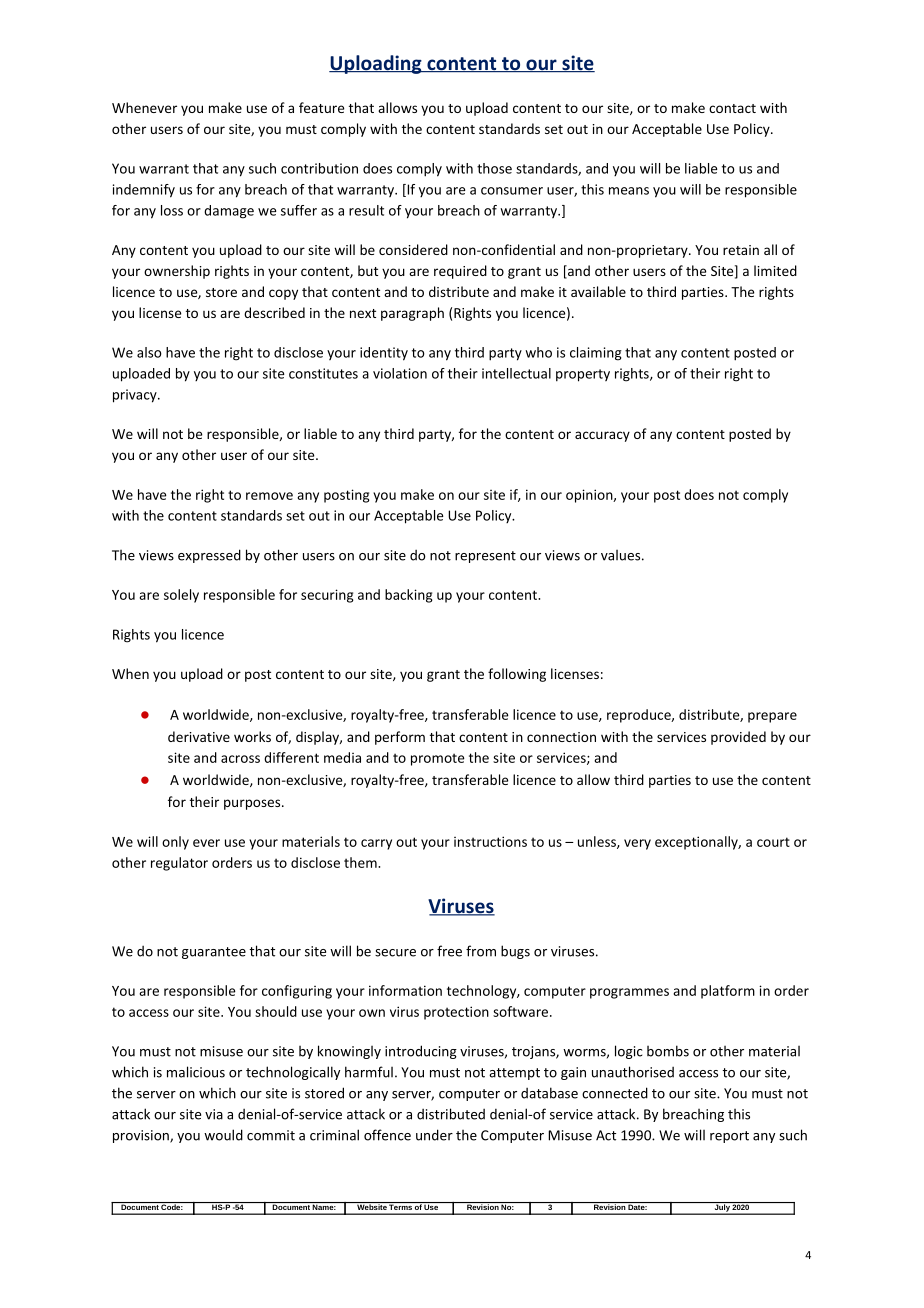 The image size is (924, 1308). I want to click on those, so click(494, 168).
